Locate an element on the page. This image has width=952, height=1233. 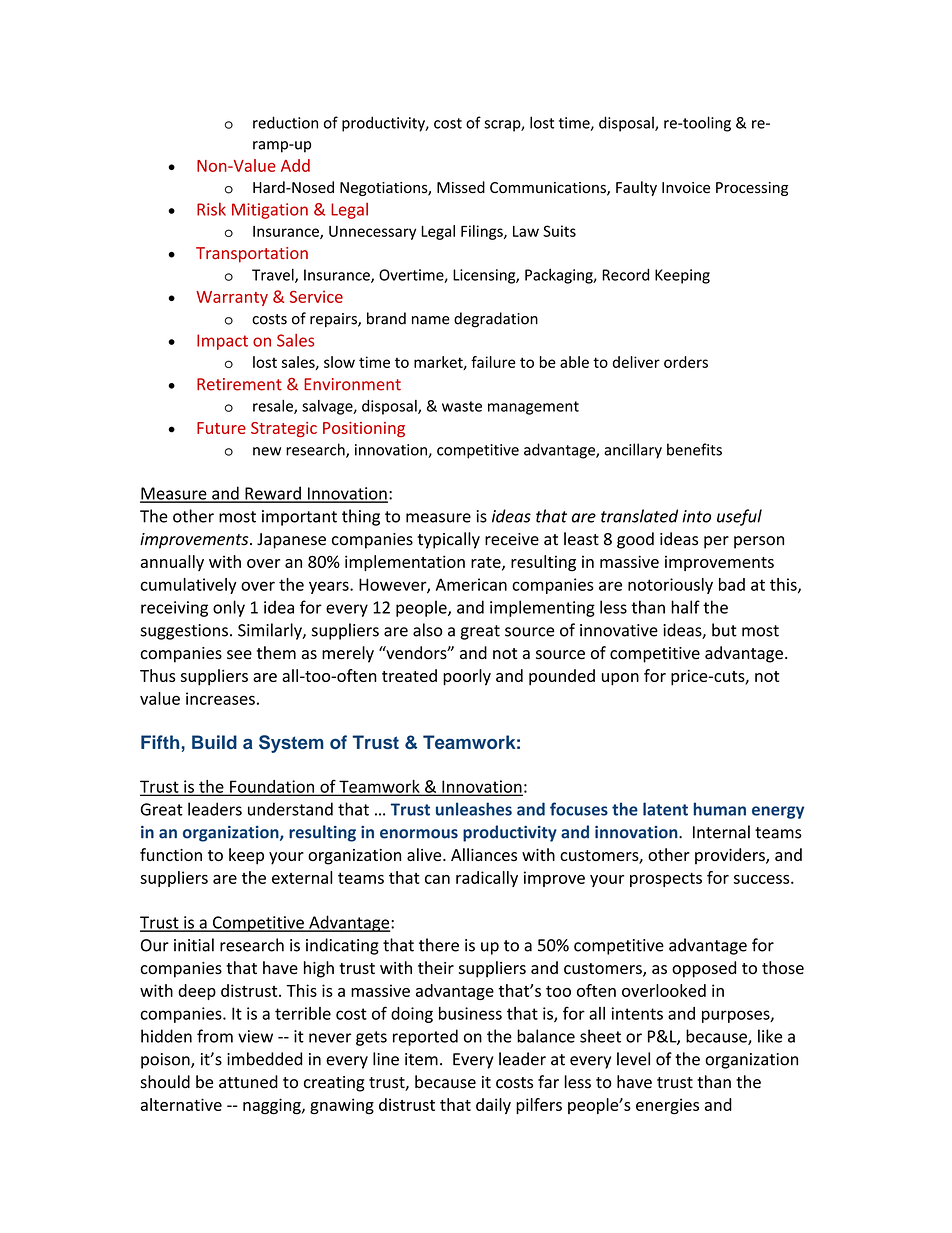
Build is located at coordinates (214, 742).
